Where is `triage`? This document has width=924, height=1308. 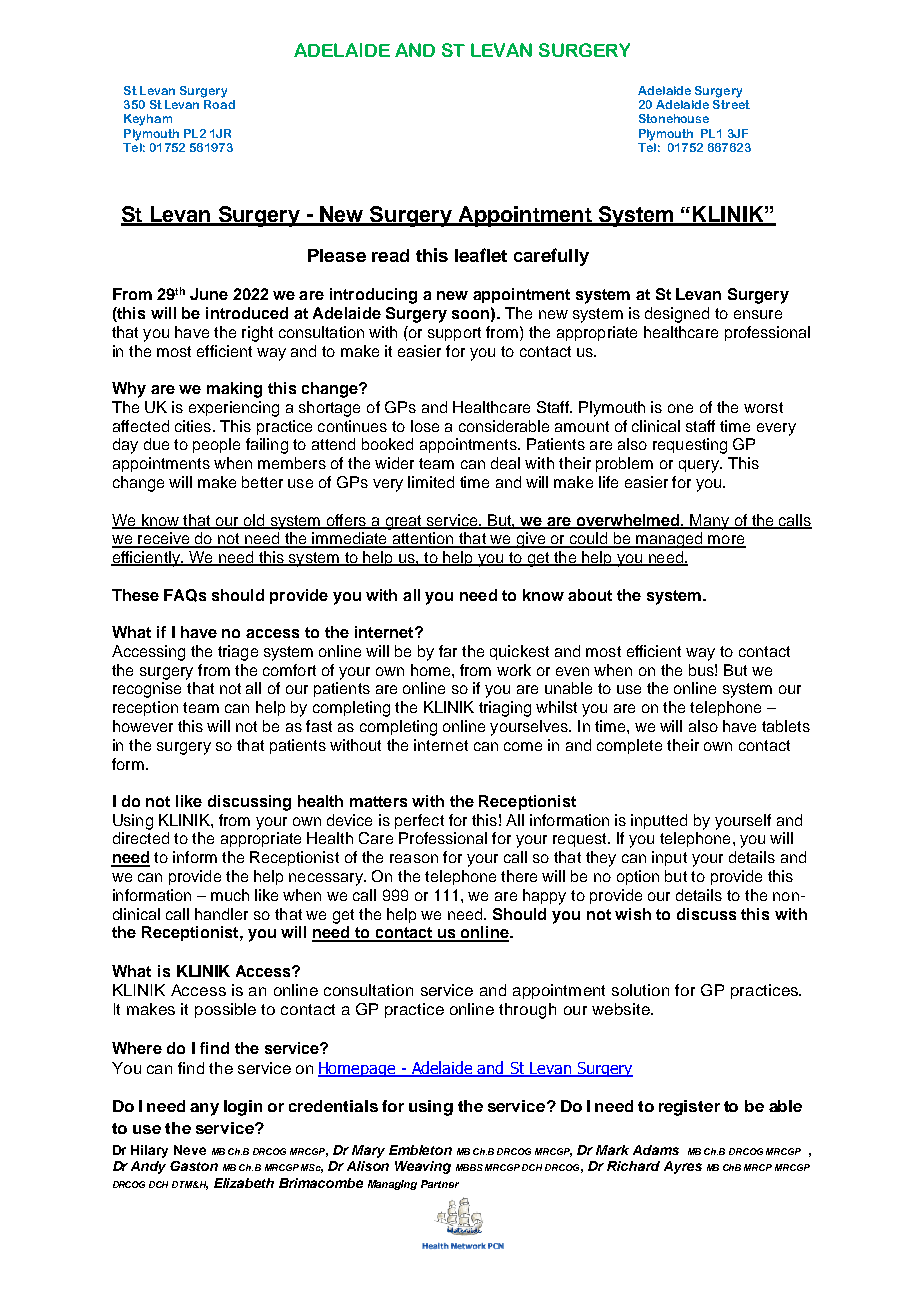 triage is located at coordinates (238, 653).
